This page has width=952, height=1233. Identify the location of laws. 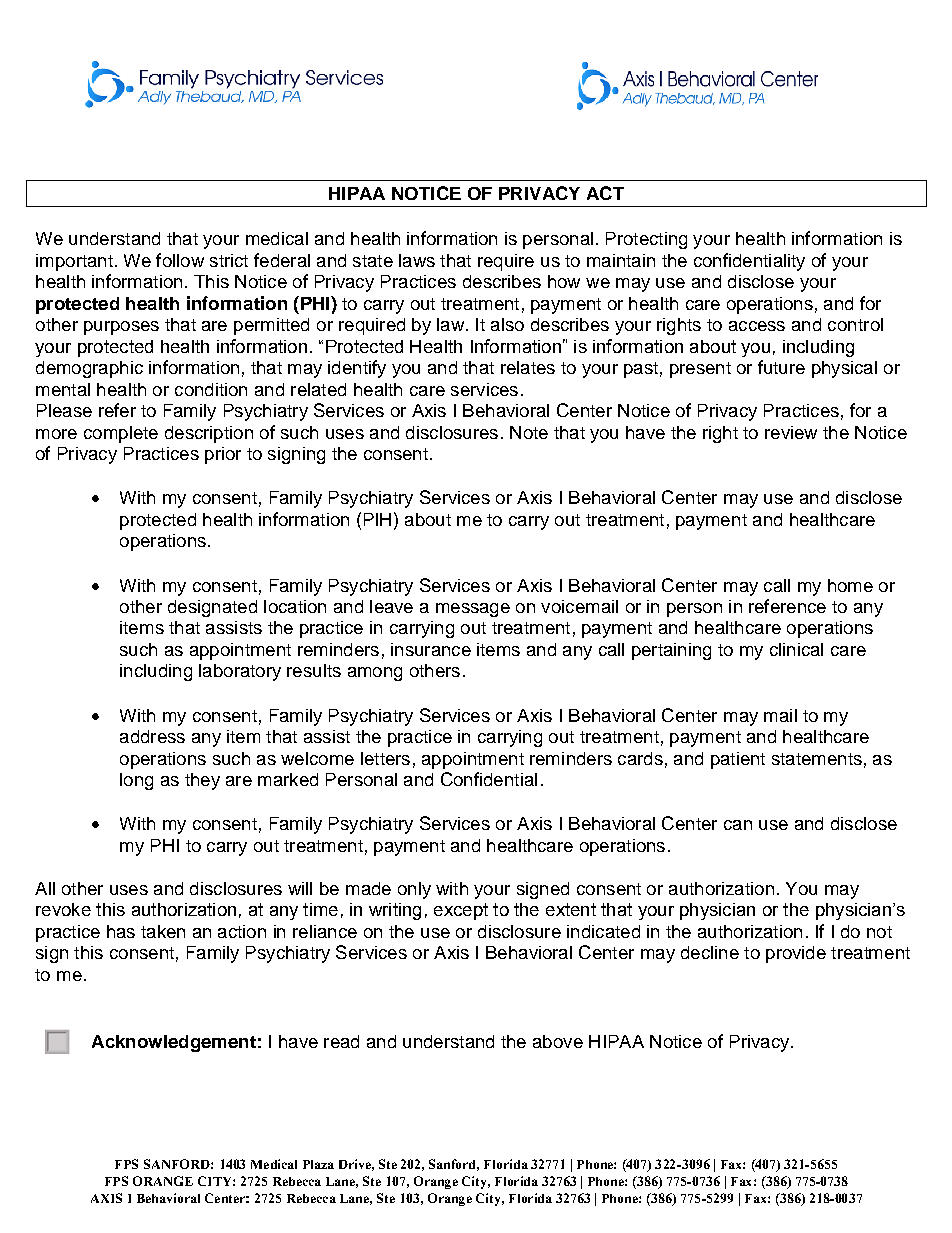
(417, 260).
